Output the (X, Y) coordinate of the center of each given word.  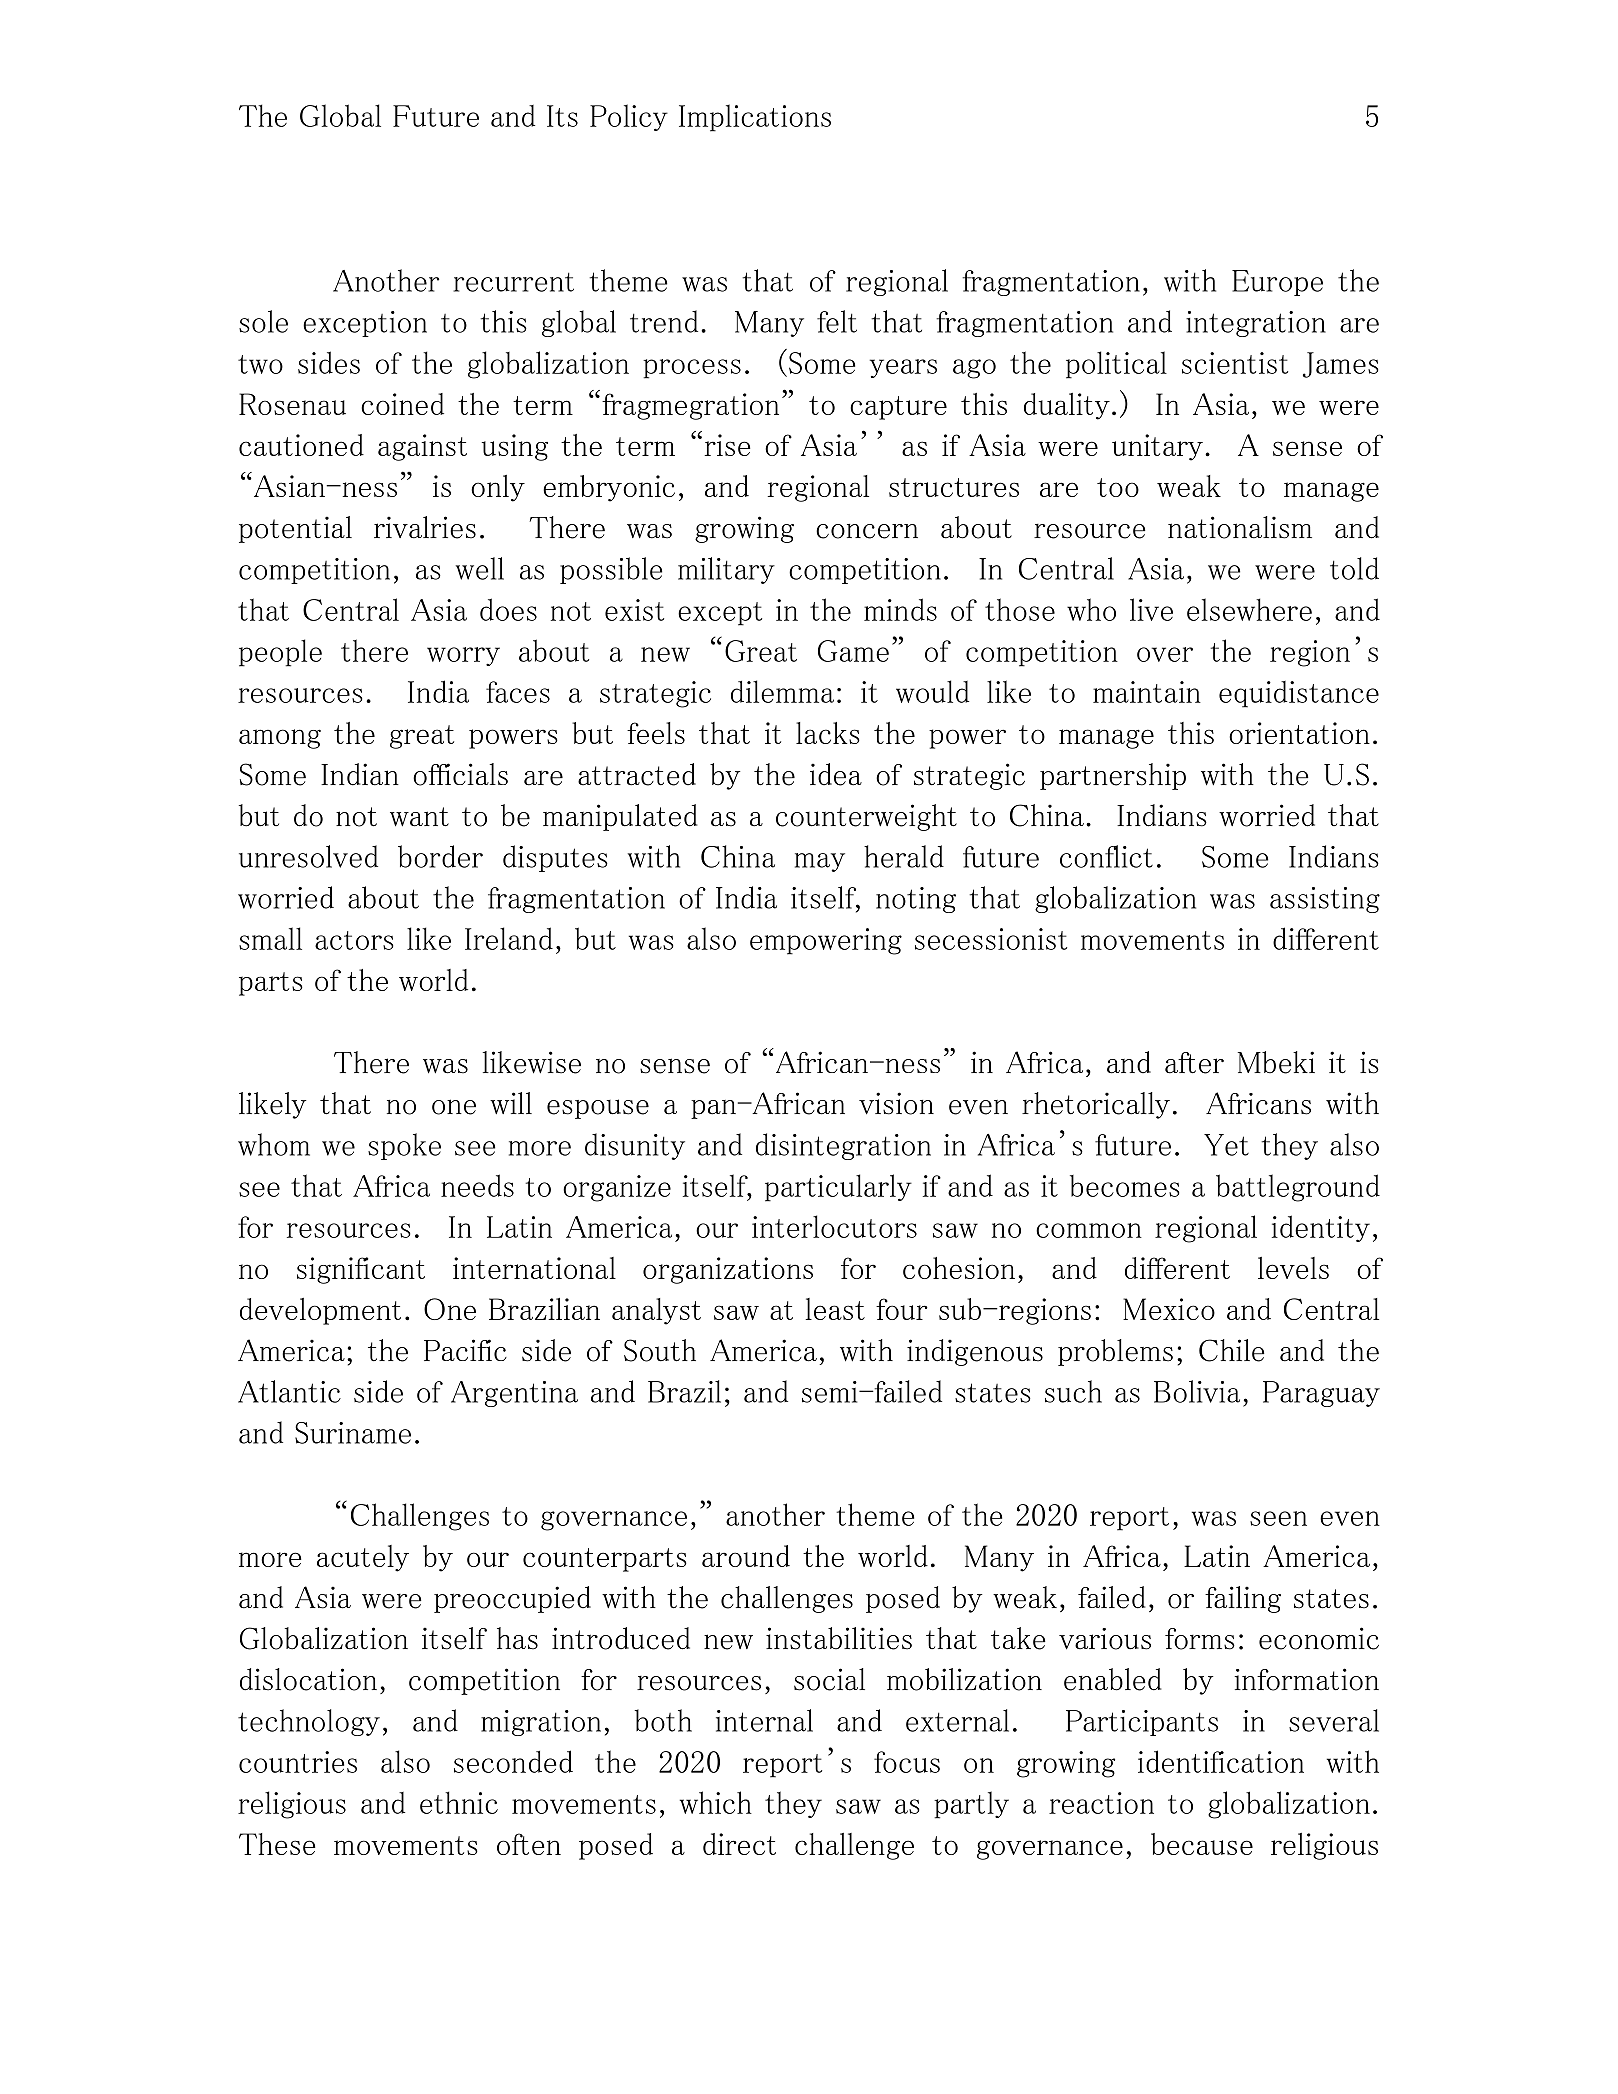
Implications (755, 118)
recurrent (514, 282)
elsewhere (1249, 609)
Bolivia (1197, 1391)
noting (916, 900)
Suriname (353, 1433)
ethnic (459, 1802)
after (1194, 1063)
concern (867, 531)
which (716, 1802)
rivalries (425, 527)
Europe (1277, 283)
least (835, 1309)
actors (354, 940)
